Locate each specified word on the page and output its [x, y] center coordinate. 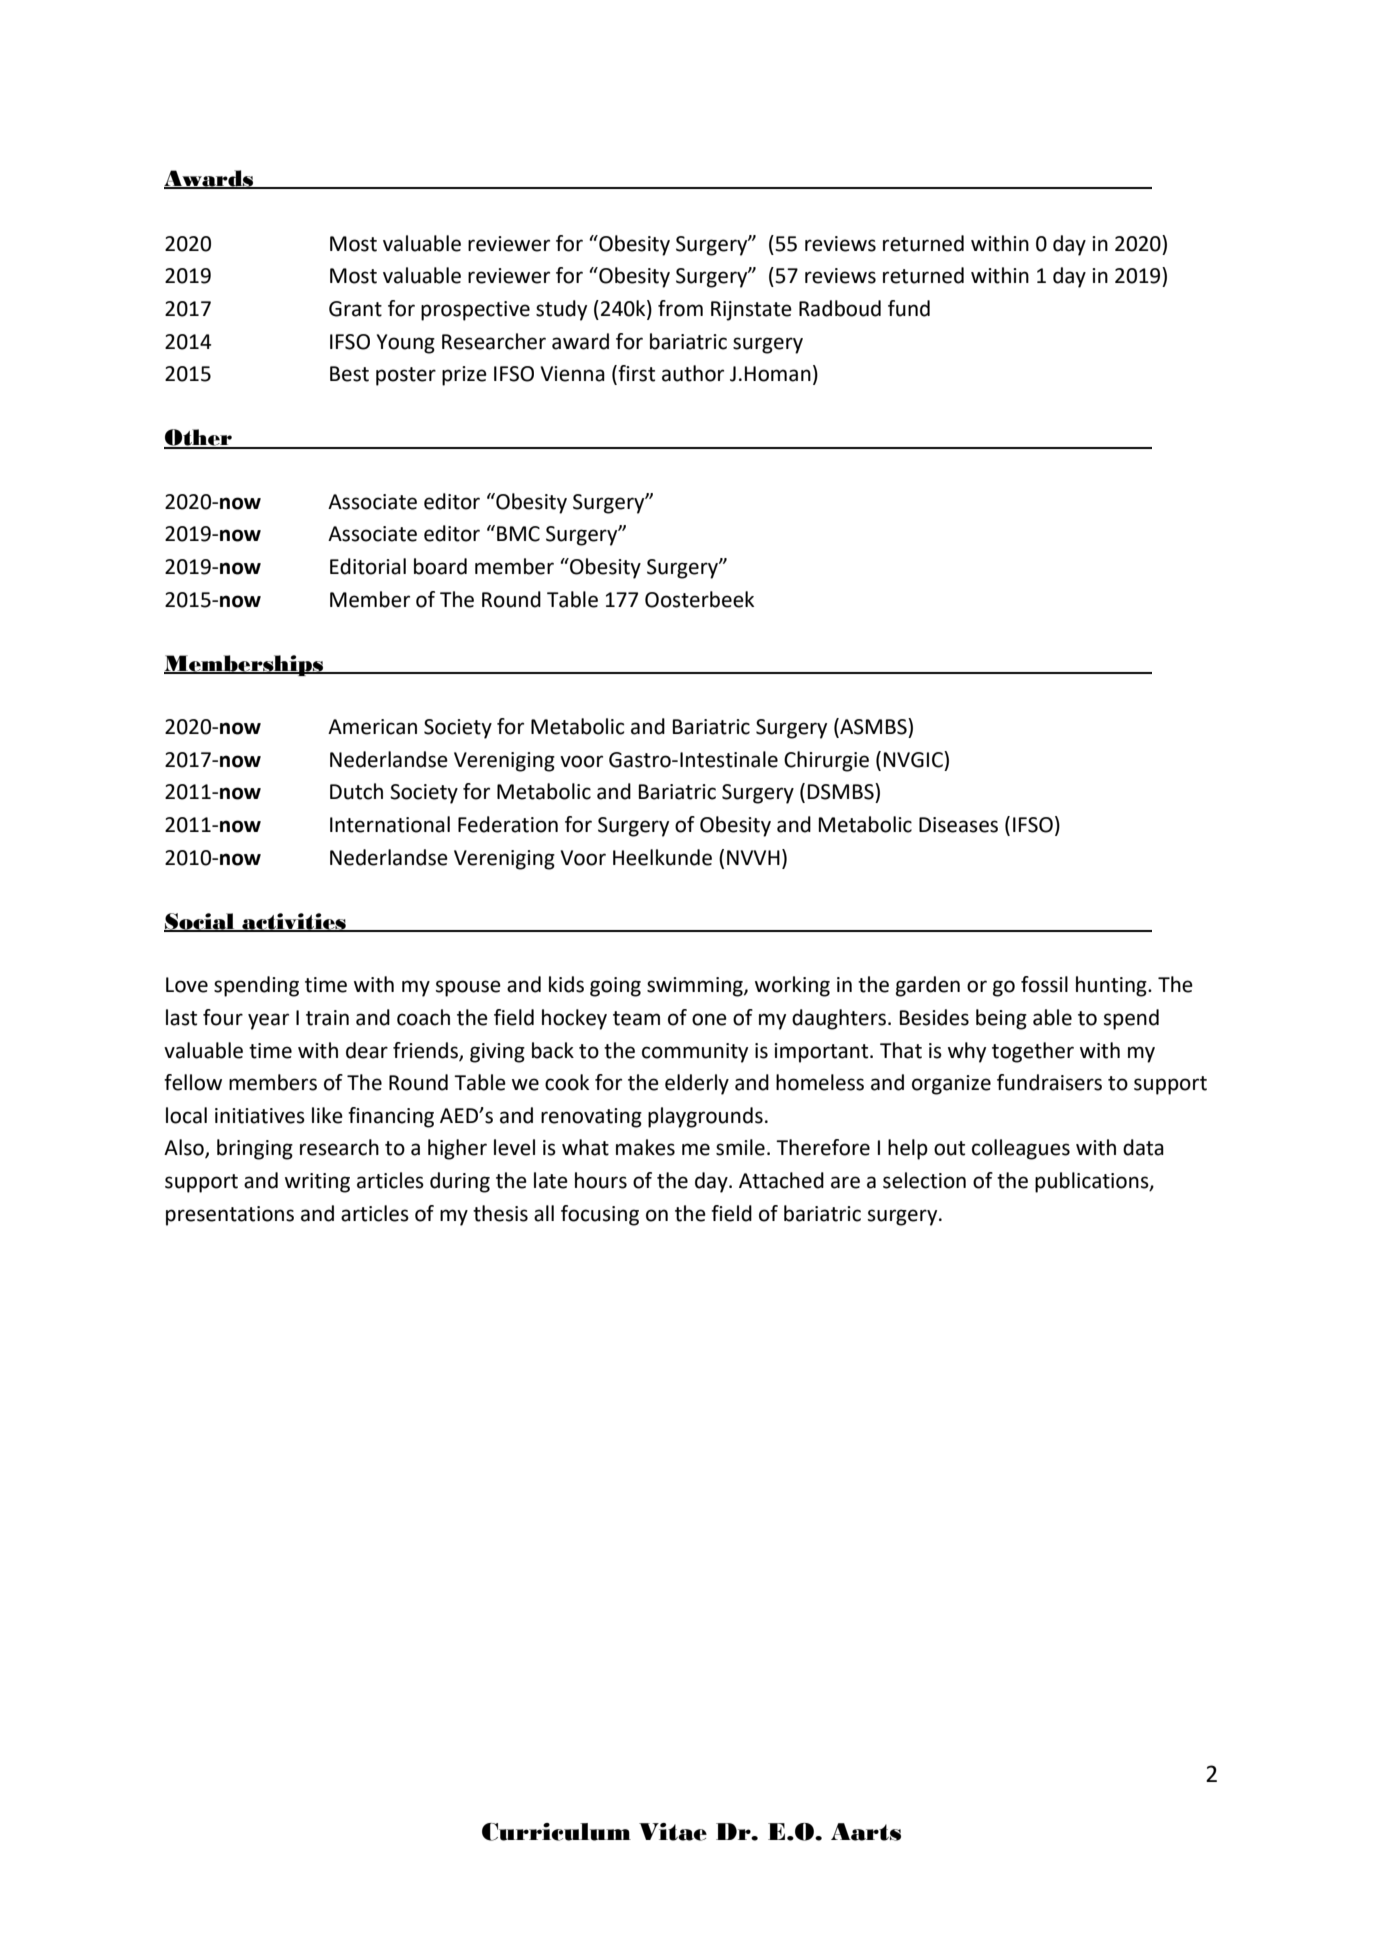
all [544, 1213]
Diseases [958, 825]
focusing [600, 1215]
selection [924, 1180]
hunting [1112, 986]
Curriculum [556, 1832]
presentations [230, 1216]
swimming [696, 987]
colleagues [1021, 1149]
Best [349, 374]
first [635, 374]
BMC [518, 534]
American [372, 727]
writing [317, 1183]
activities [294, 922]
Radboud [840, 308]
